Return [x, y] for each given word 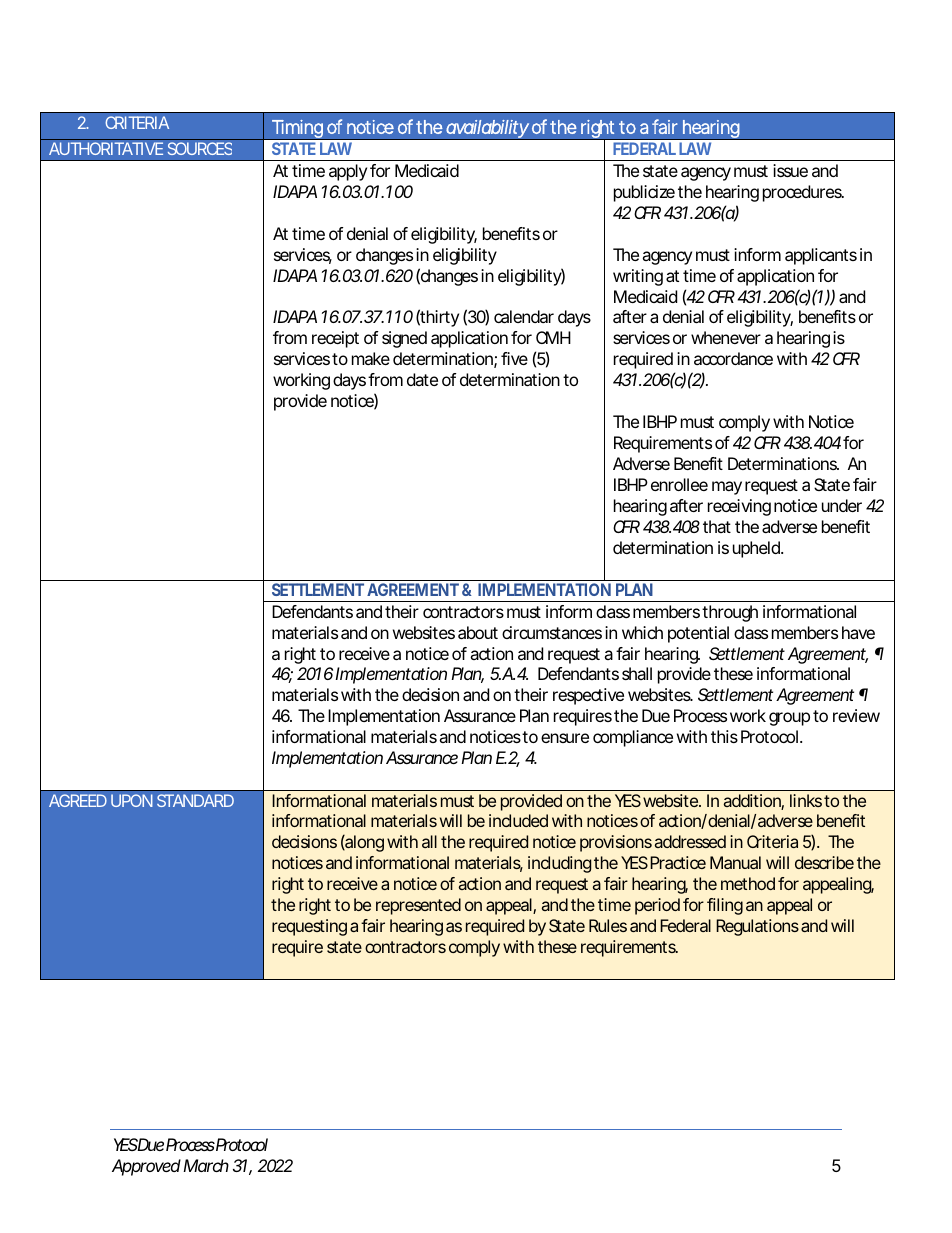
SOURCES [200, 148]
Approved [146, 1167]
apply [348, 172]
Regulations [757, 927]
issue [790, 170]
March [206, 1165]
